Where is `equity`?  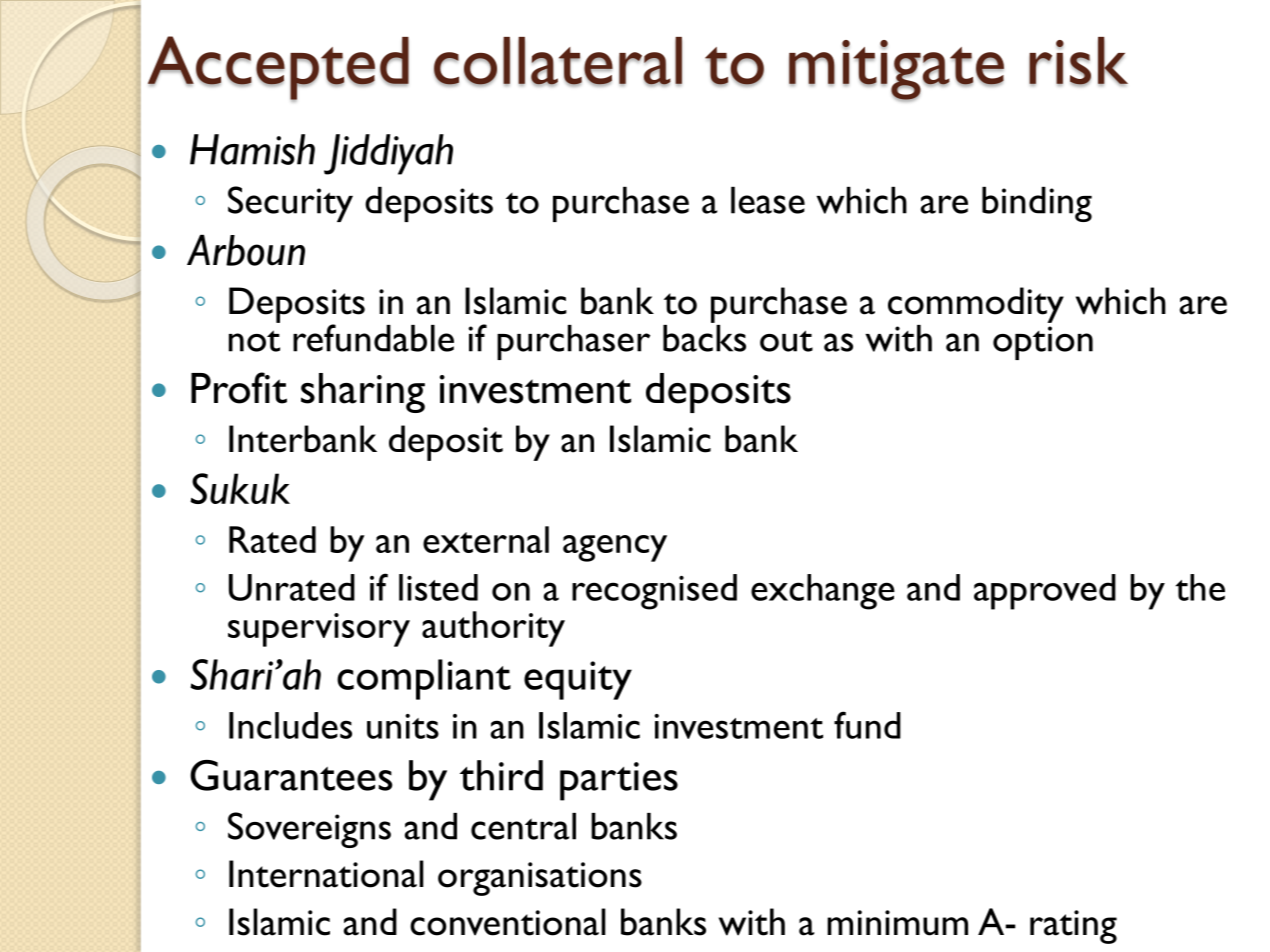 equity is located at coordinates (578, 680).
